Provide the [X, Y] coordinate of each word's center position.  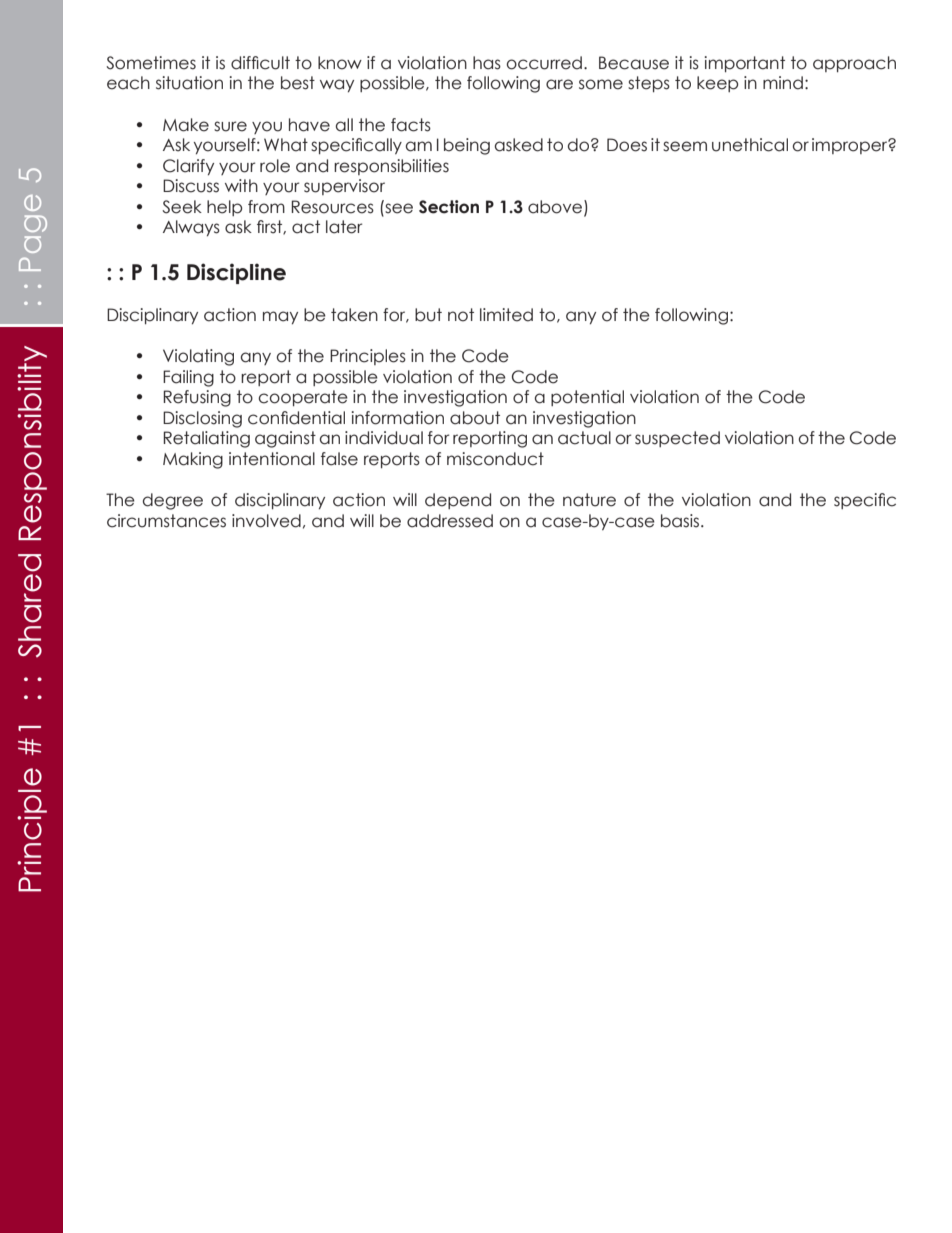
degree [173, 501]
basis [681, 521]
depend [458, 501]
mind [783, 83]
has [487, 63]
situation [189, 83]
